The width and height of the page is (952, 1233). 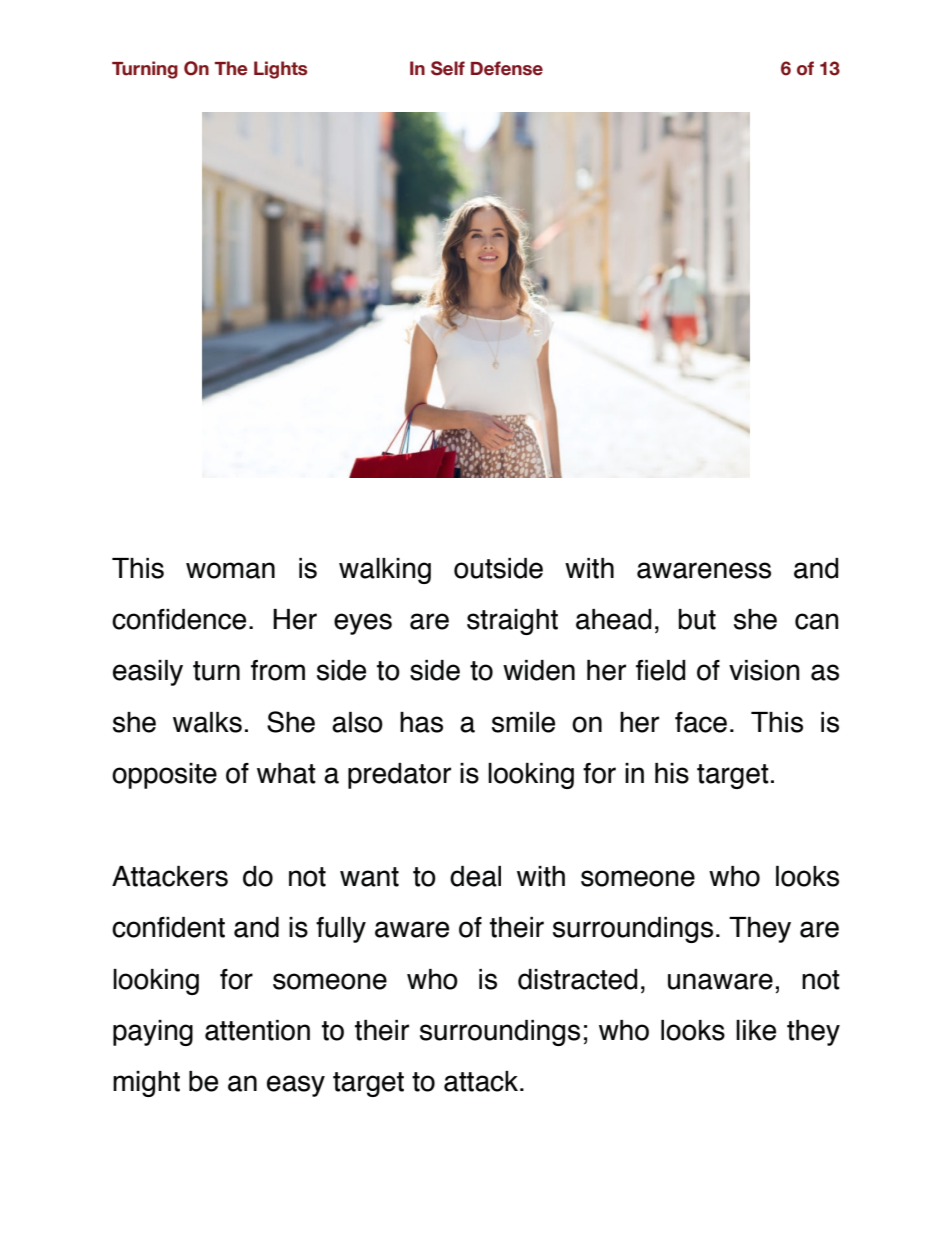 I want to click on Defense, so click(x=507, y=68).
